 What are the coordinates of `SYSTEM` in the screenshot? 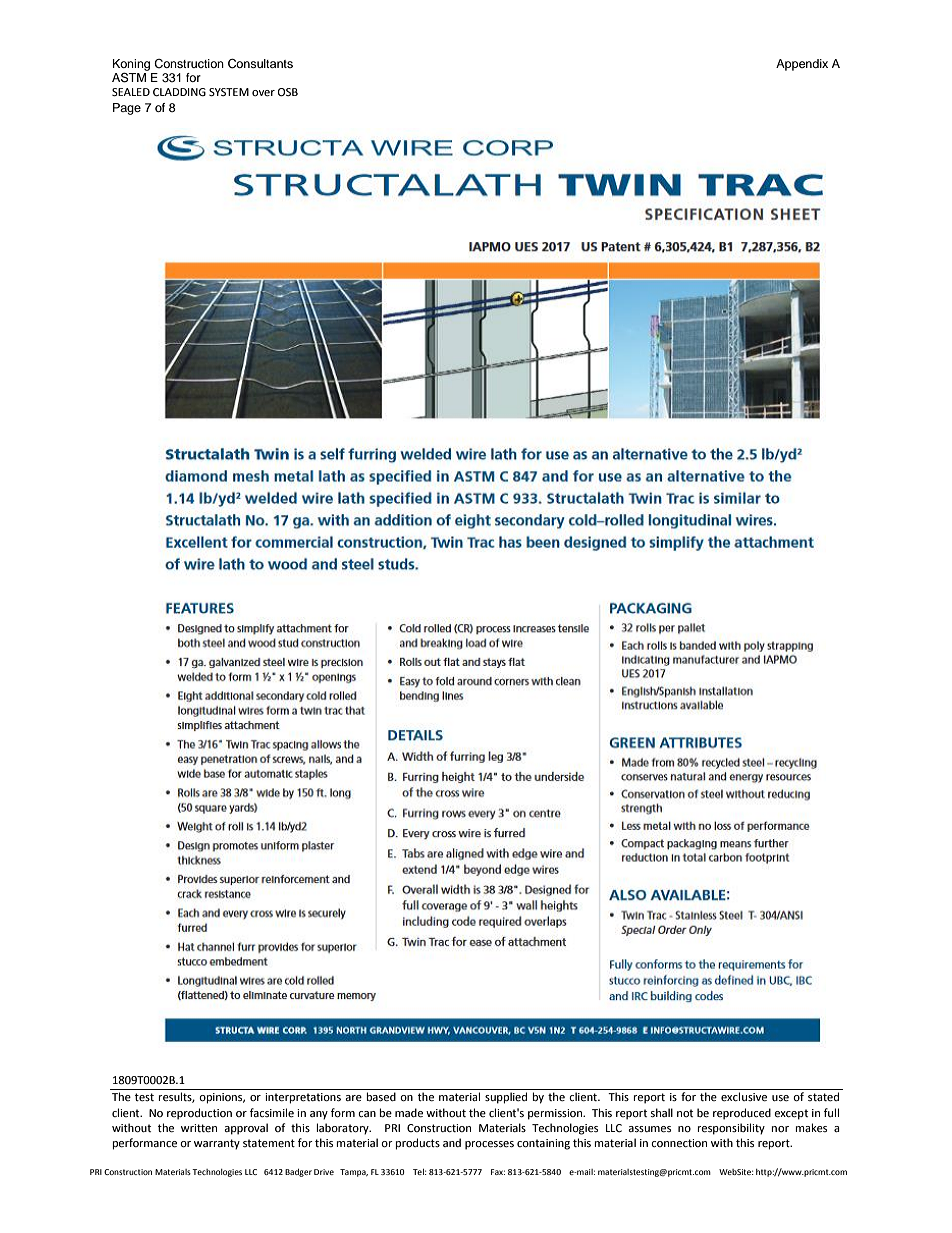 It's located at (229, 92).
